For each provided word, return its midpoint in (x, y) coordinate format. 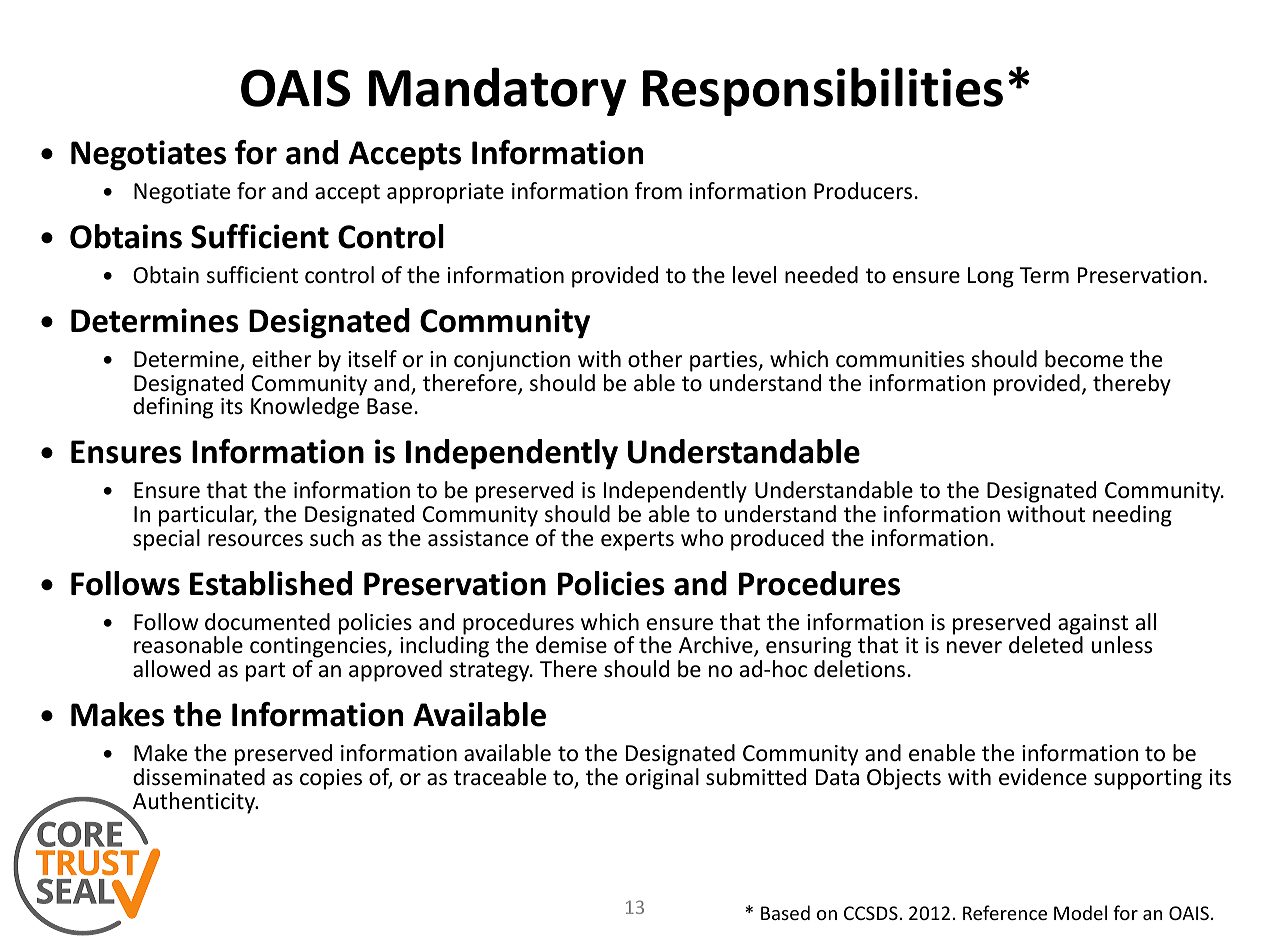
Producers (863, 191)
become (1084, 359)
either (282, 359)
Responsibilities (823, 91)
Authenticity (195, 803)
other (655, 359)
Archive (717, 646)
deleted (1046, 645)
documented (267, 622)
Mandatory (497, 91)
